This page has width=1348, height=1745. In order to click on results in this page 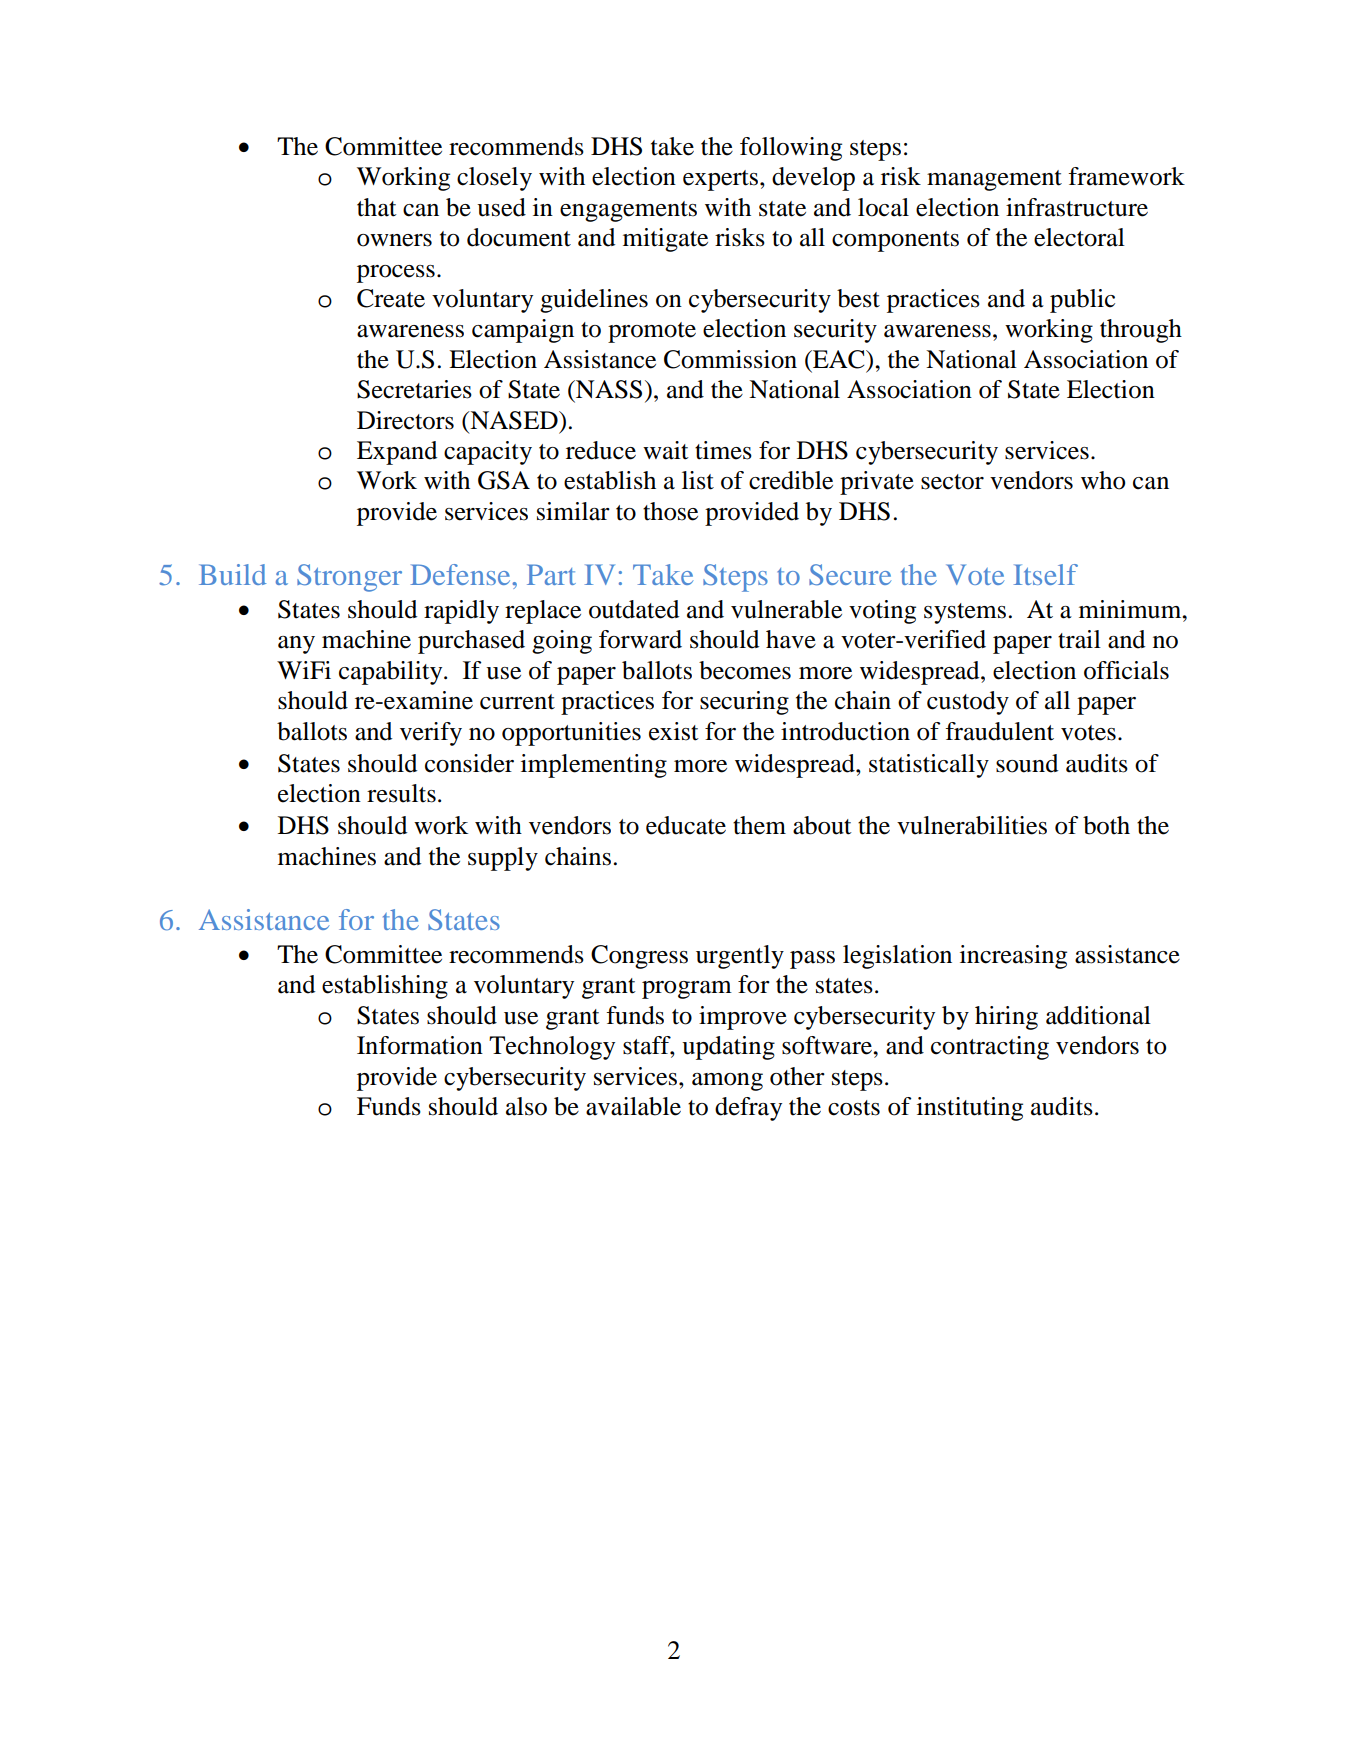, I will do `click(401, 793)`.
